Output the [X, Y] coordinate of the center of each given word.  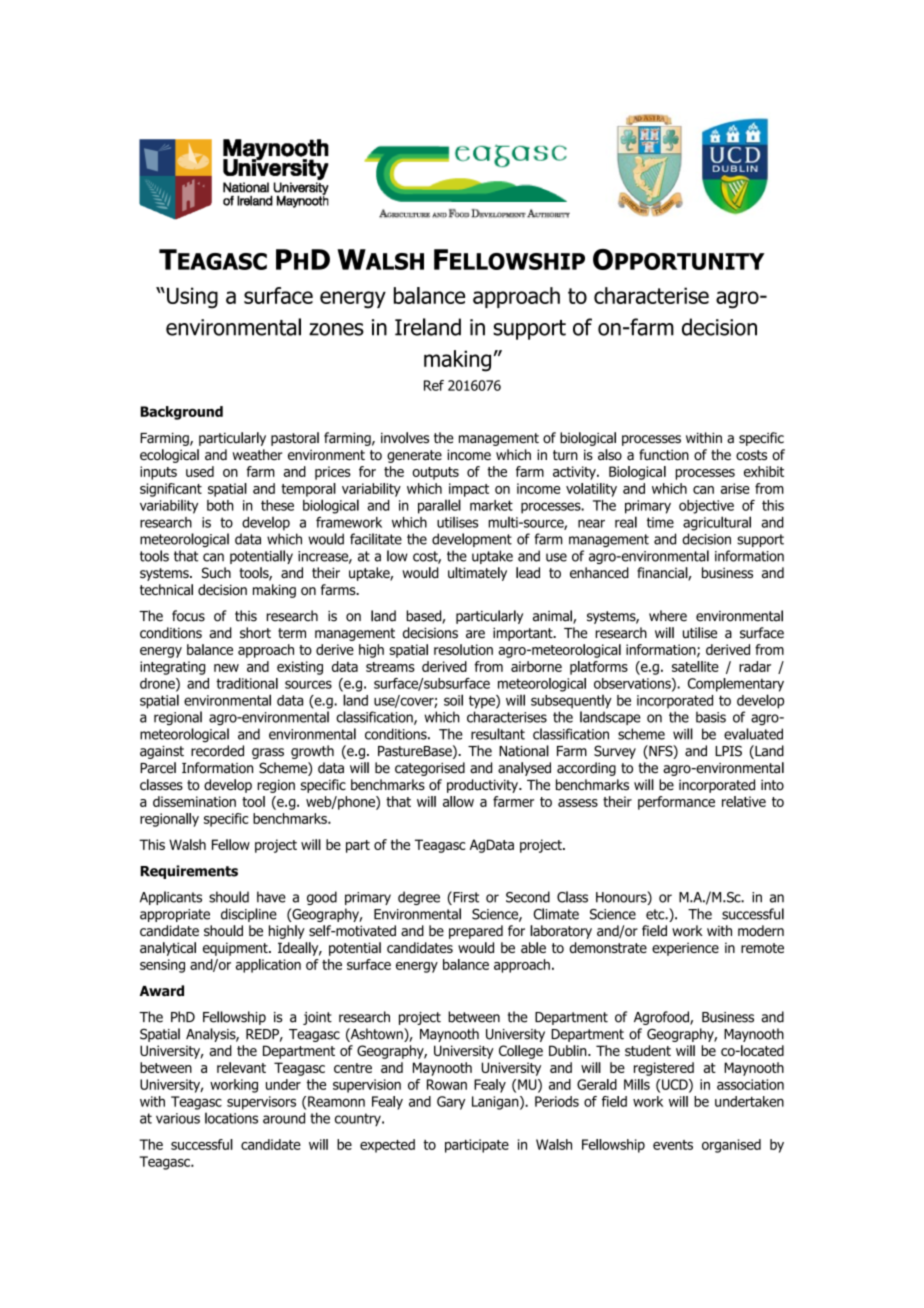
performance [676, 803]
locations [231, 1118]
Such [216, 573]
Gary [451, 1103]
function [664, 455]
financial [663, 574]
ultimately [477, 574]
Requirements [189, 872]
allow [458, 801]
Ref [434, 385]
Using [192, 298]
